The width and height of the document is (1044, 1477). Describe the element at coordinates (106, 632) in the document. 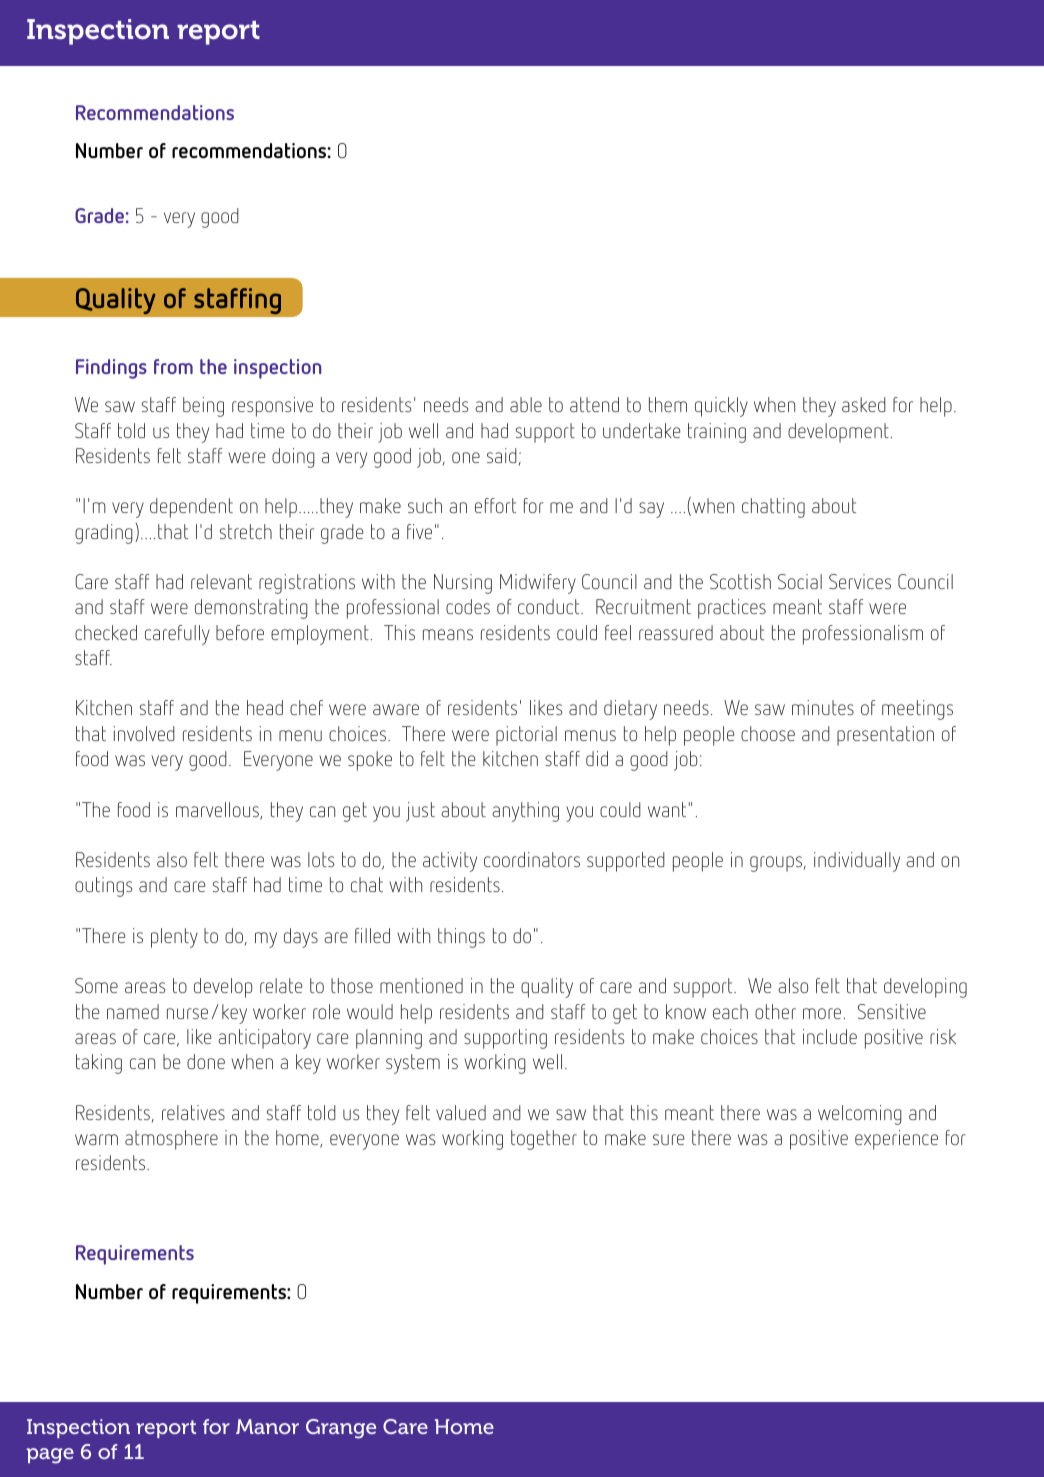

I see `checked` at that location.
